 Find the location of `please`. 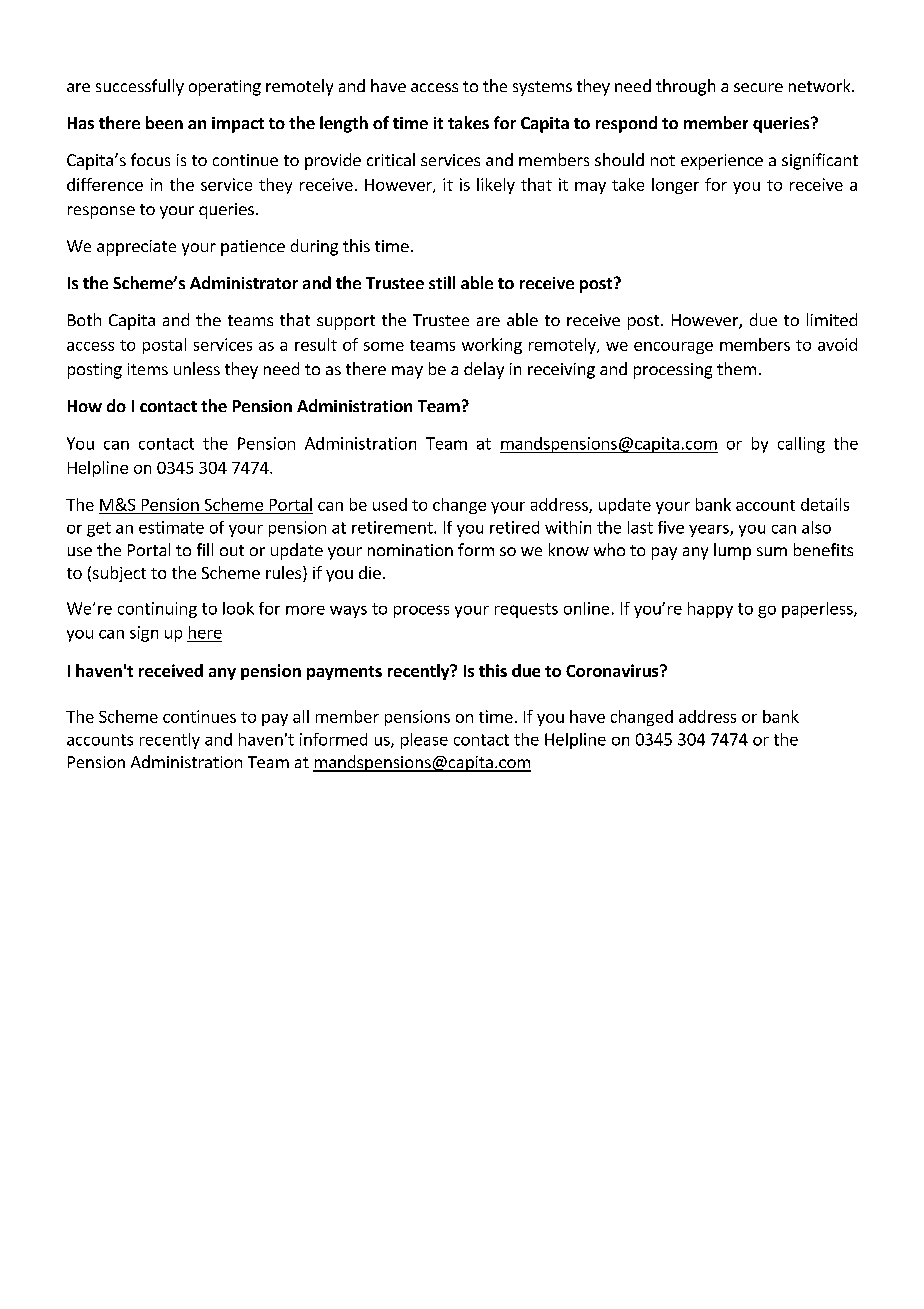

please is located at coordinates (424, 741).
